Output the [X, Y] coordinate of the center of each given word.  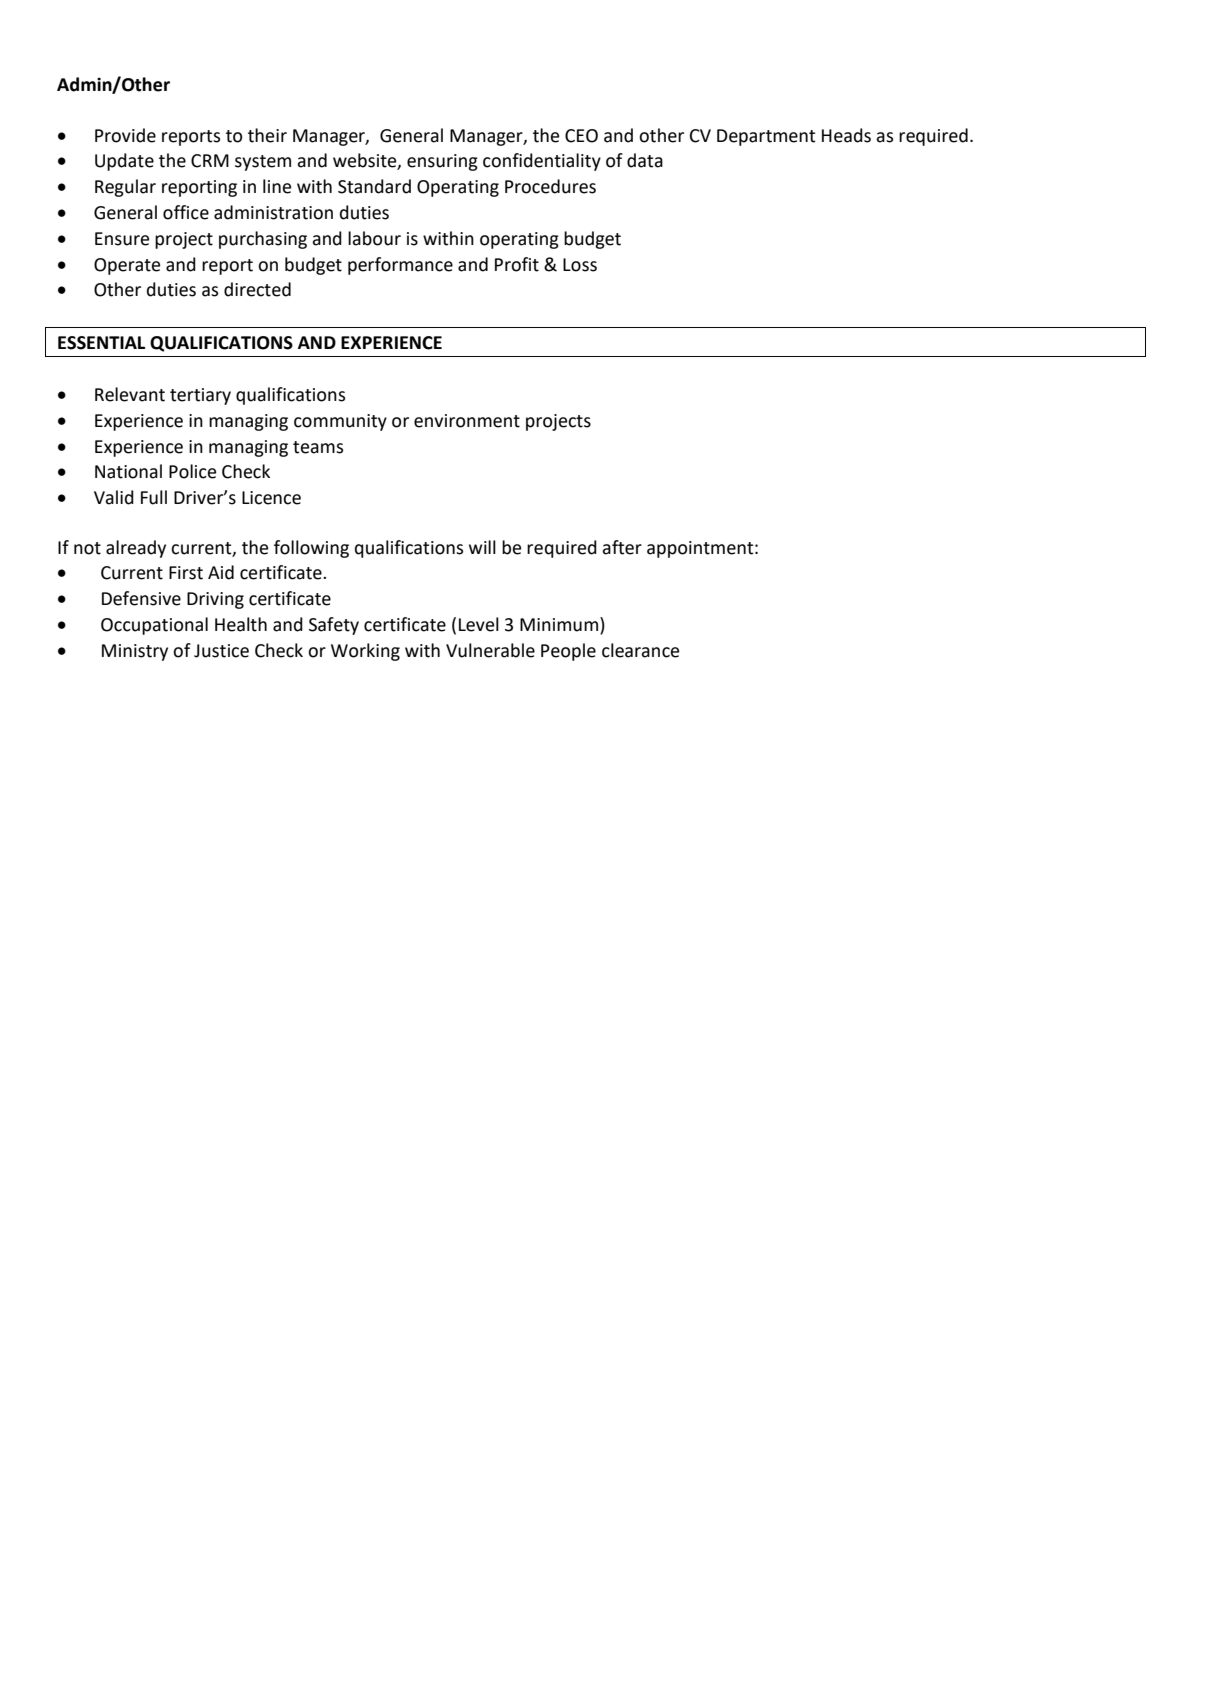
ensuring [442, 162]
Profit [517, 264]
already [136, 549]
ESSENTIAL [101, 343]
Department [766, 137]
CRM [210, 161]
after [622, 547]
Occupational [154, 626]
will [482, 547]
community [340, 422]
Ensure [122, 239]
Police [192, 471]
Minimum [560, 624]
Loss [580, 265]
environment [467, 421]
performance [400, 266]
